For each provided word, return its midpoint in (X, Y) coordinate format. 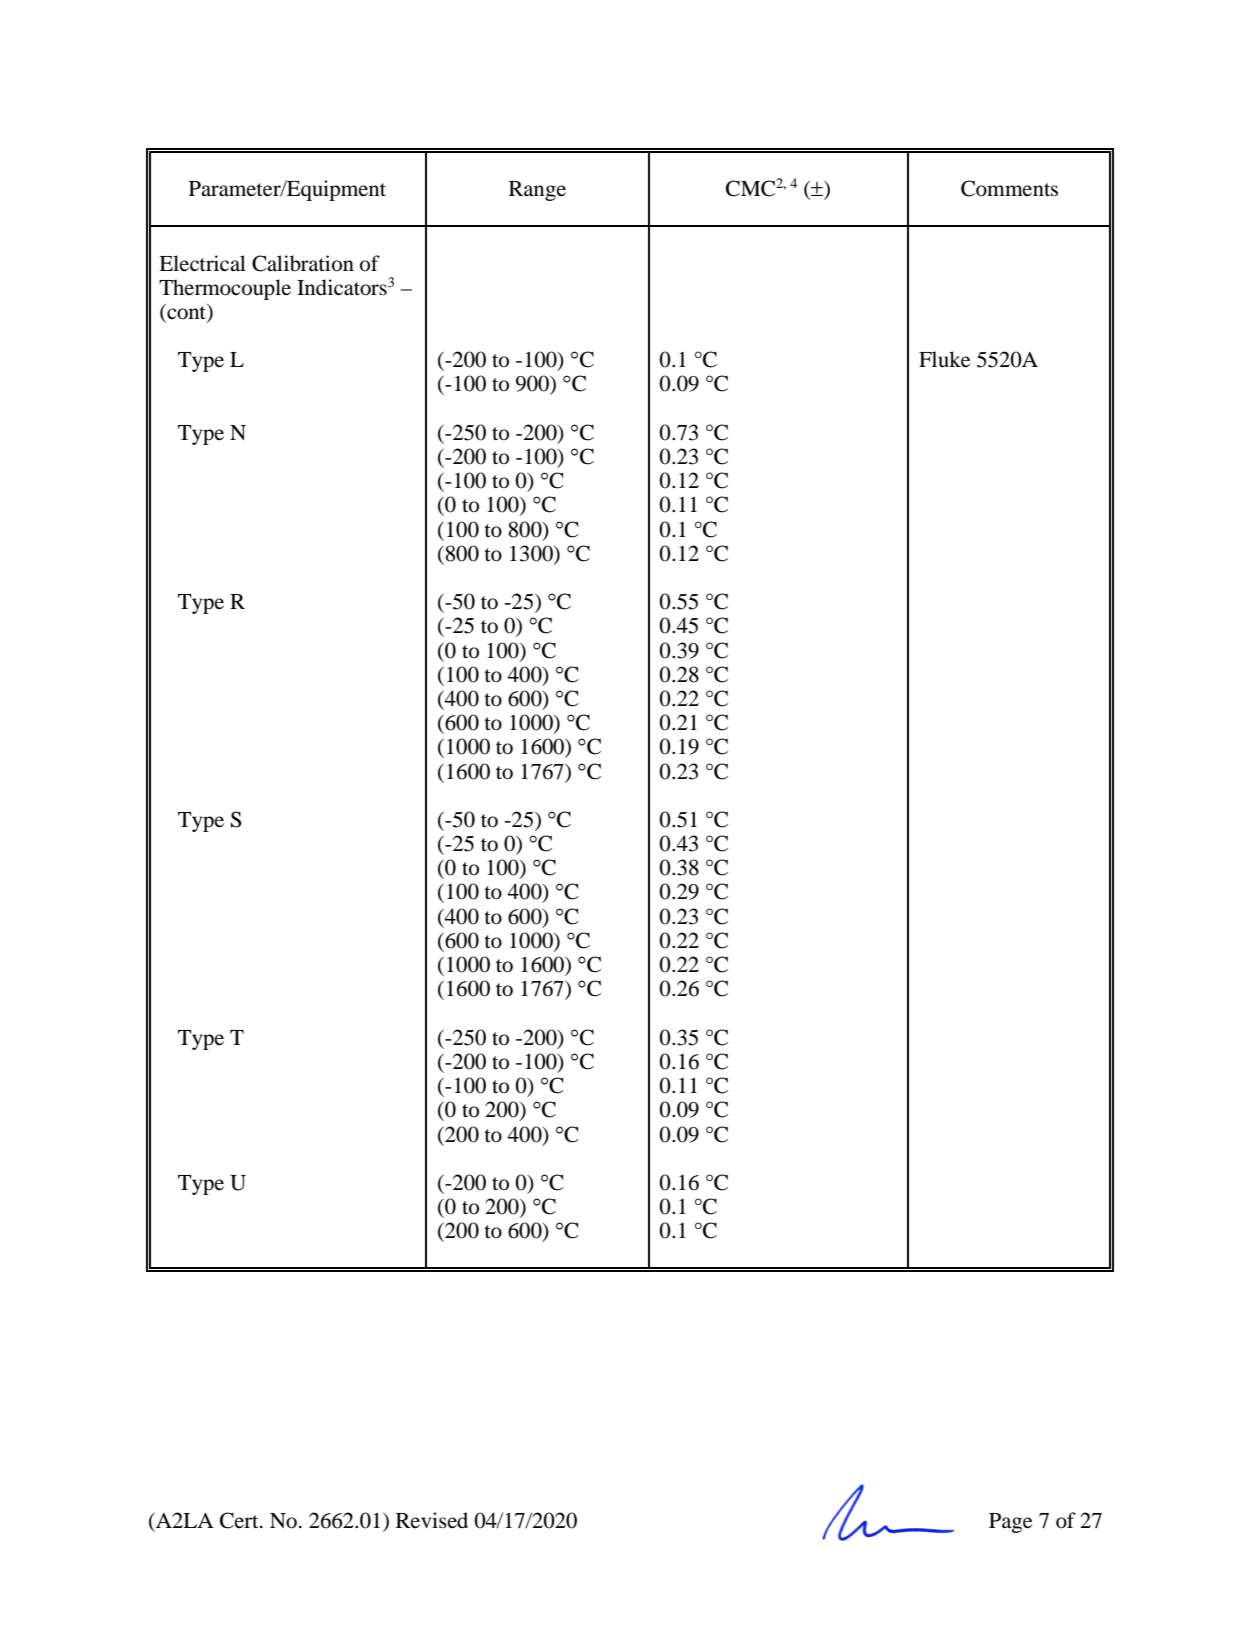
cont (186, 312)
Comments (1009, 188)
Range (537, 191)
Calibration (303, 263)
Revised (432, 1520)
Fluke (944, 359)
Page (1010, 1523)
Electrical (202, 263)
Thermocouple (225, 289)
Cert (240, 1520)
